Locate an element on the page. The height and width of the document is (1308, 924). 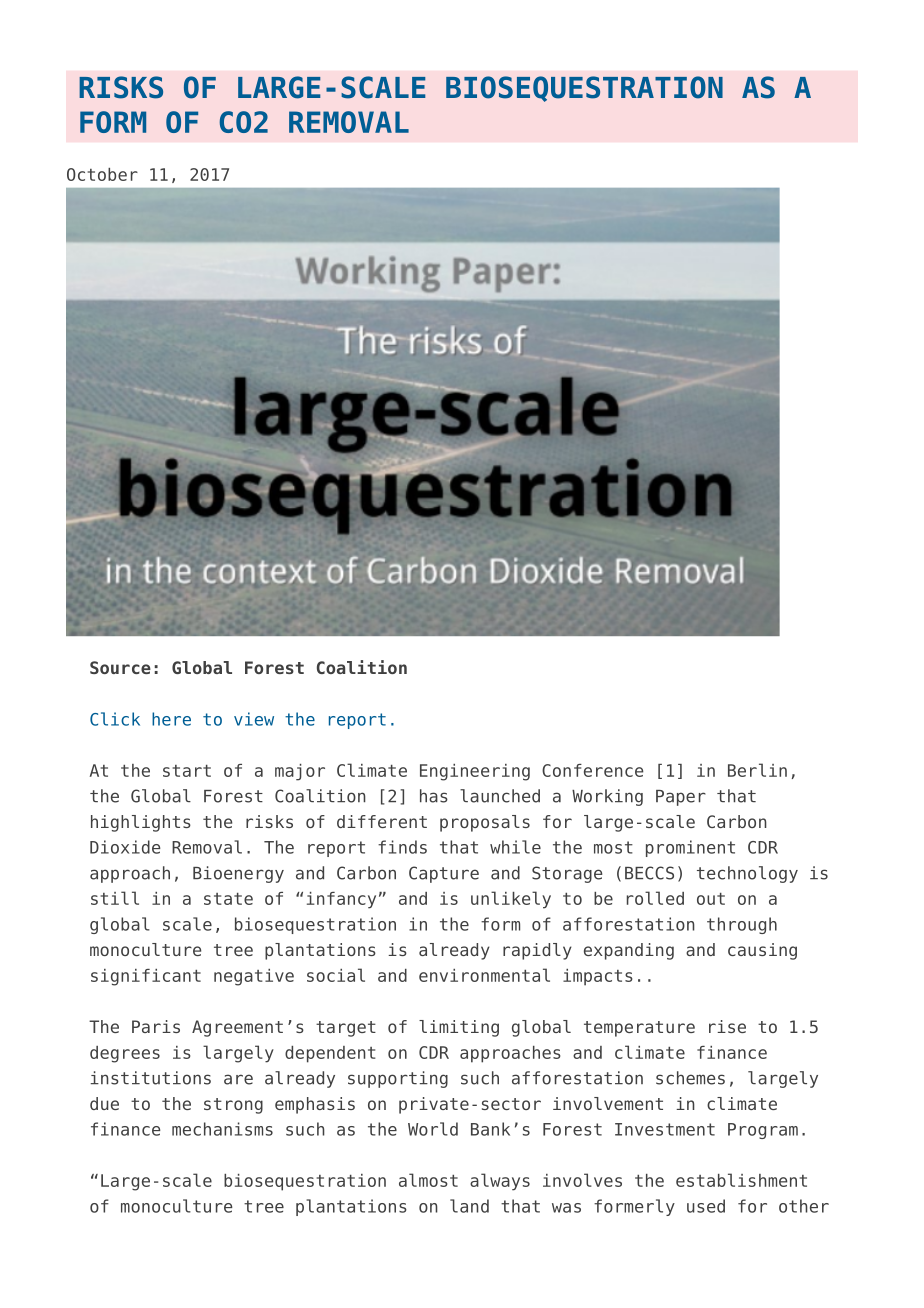
view is located at coordinates (254, 719).
